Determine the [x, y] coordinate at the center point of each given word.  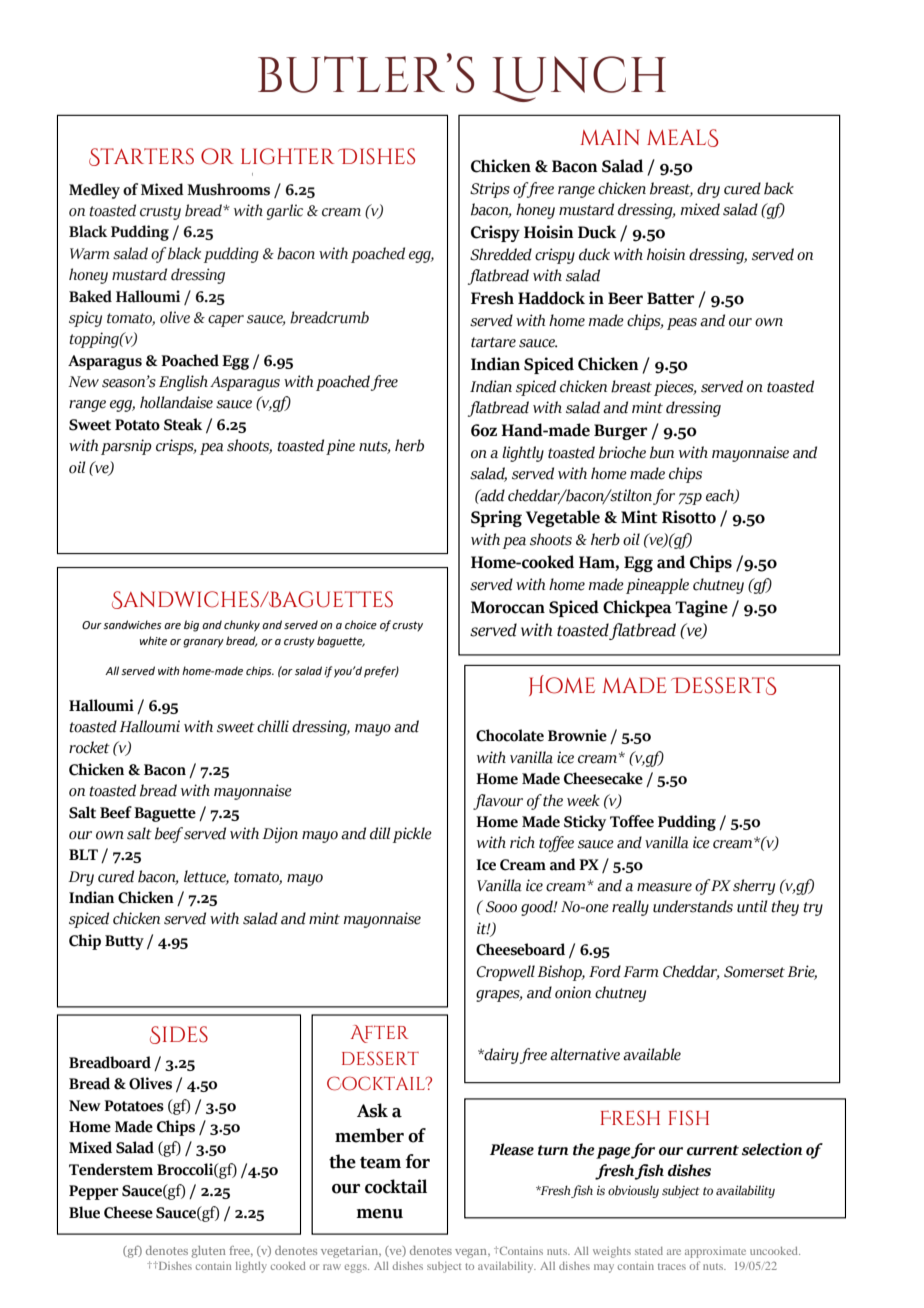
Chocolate [510, 735]
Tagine [701, 608]
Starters [141, 157]
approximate [715, 1252]
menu [379, 1214]
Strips [490, 190]
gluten [208, 1252]
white [153, 640]
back [779, 188]
